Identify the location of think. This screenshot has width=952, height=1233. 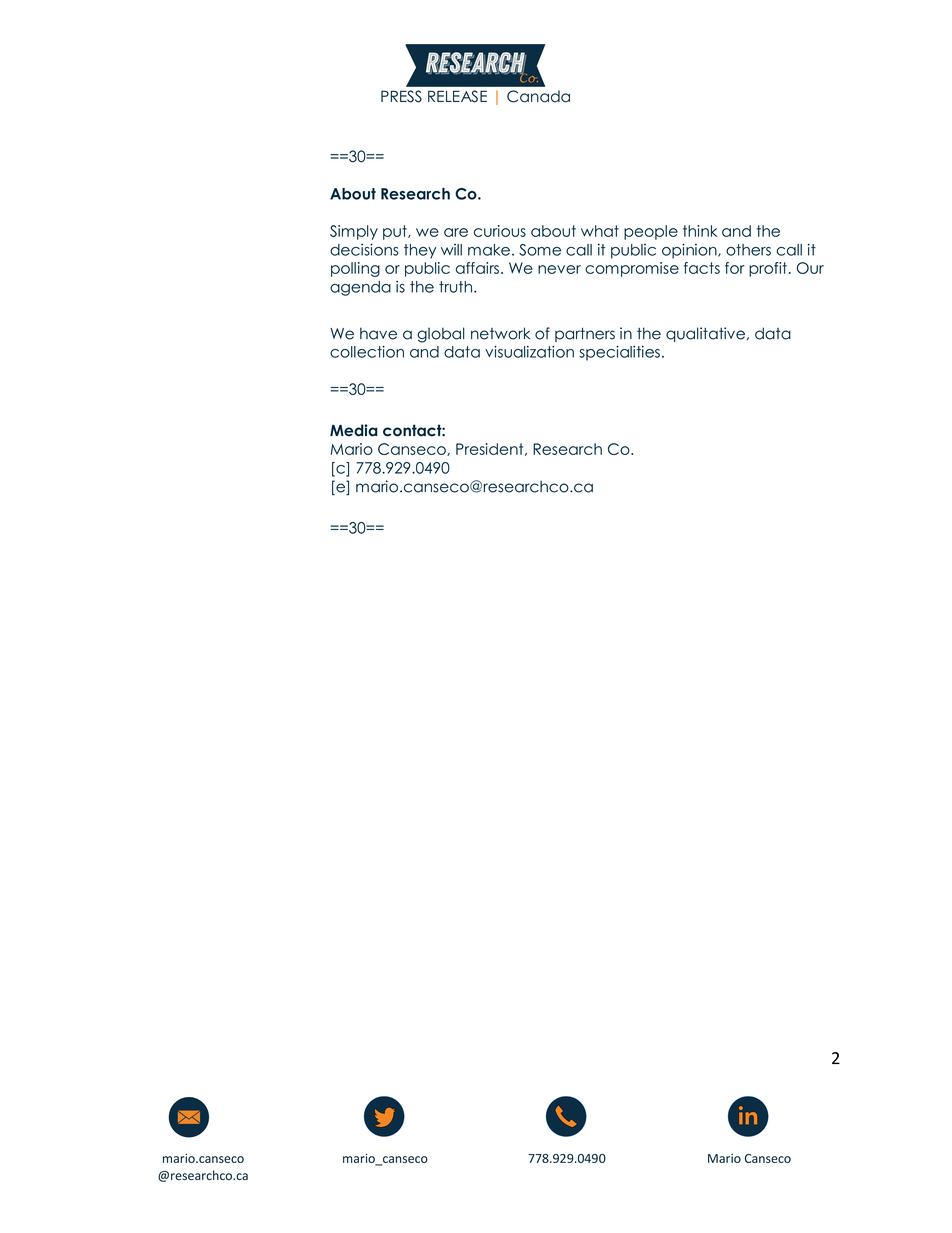
(700, 231).
